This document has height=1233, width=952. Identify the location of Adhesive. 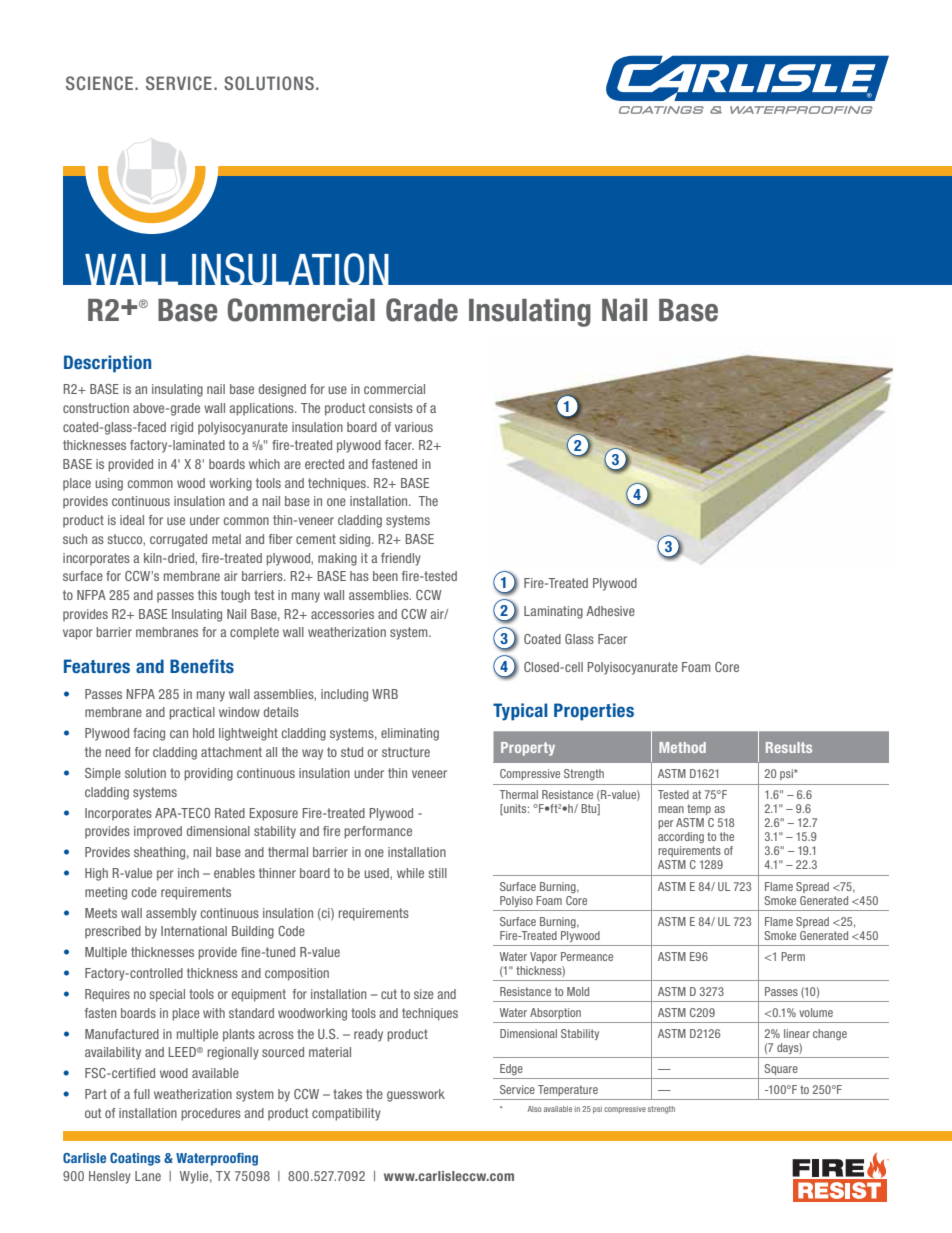
(610, 611).
